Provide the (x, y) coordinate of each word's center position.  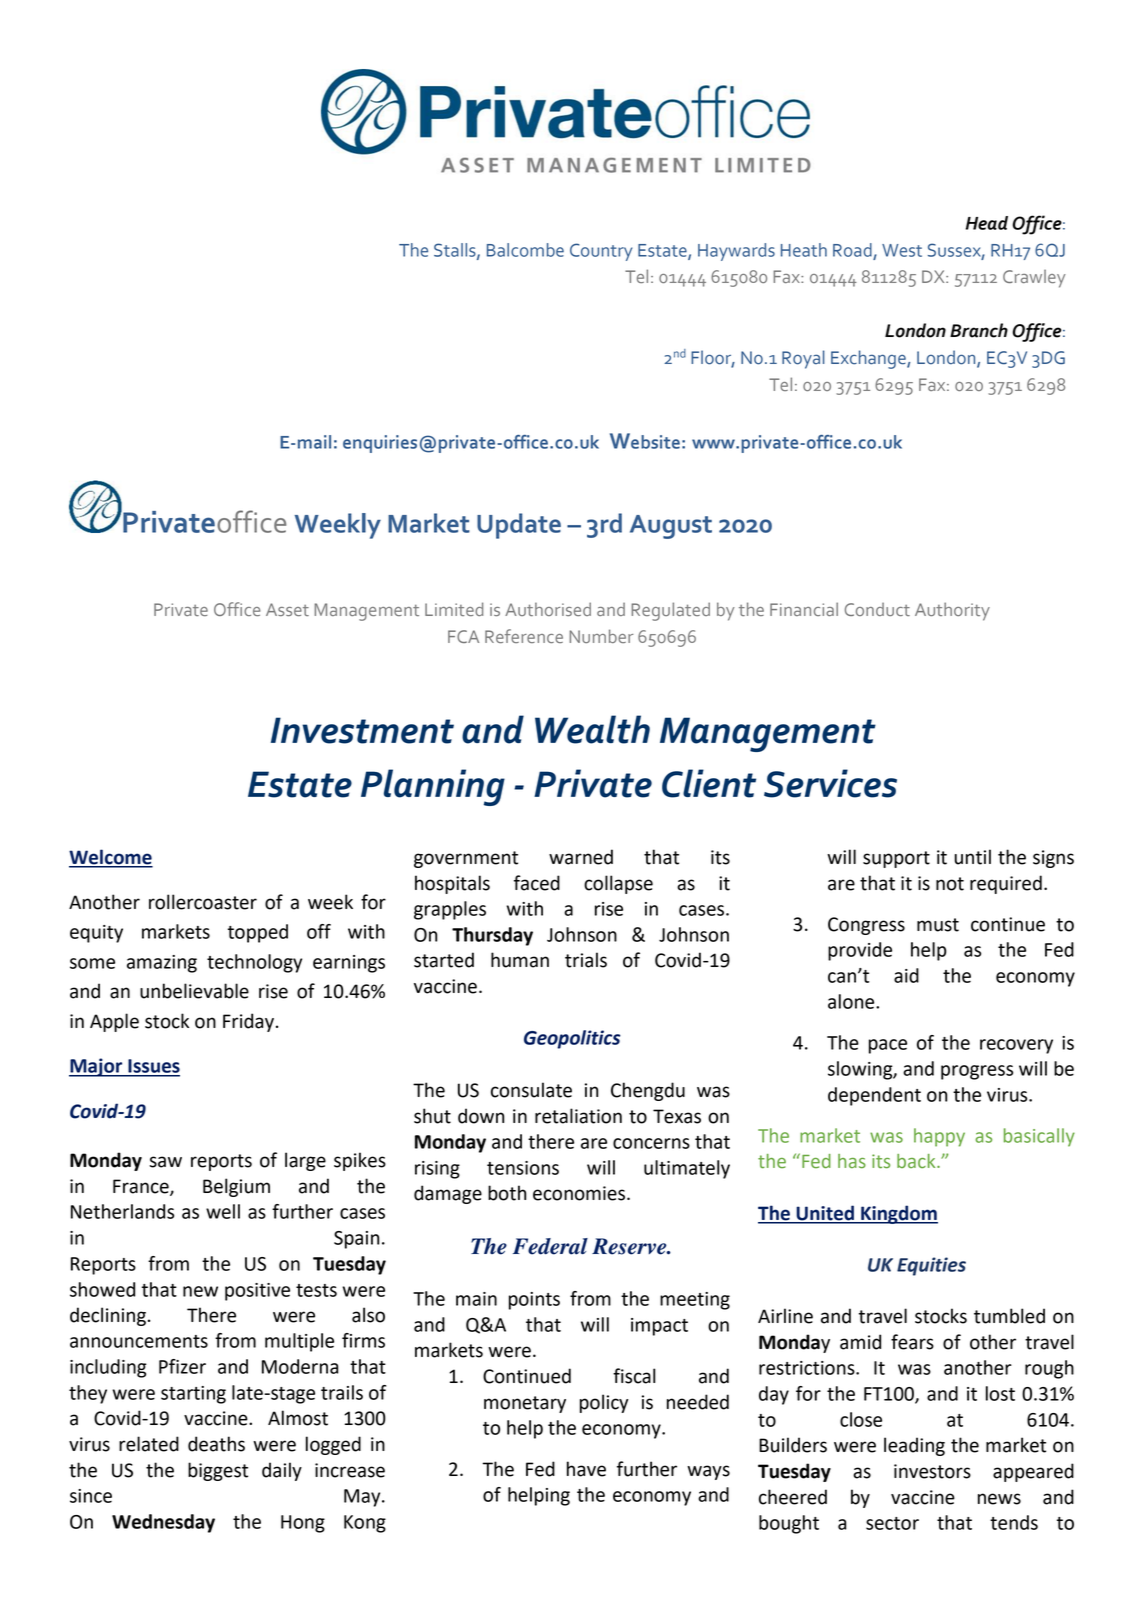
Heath (804, 250)
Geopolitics (572, 1039)
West (902, 250)
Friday (248, 1022)
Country (601, 252)
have (586, 1469)
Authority (952, 611)
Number (601, 636)
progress (977, 1072)
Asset (287, 609)
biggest (218, 1471)
